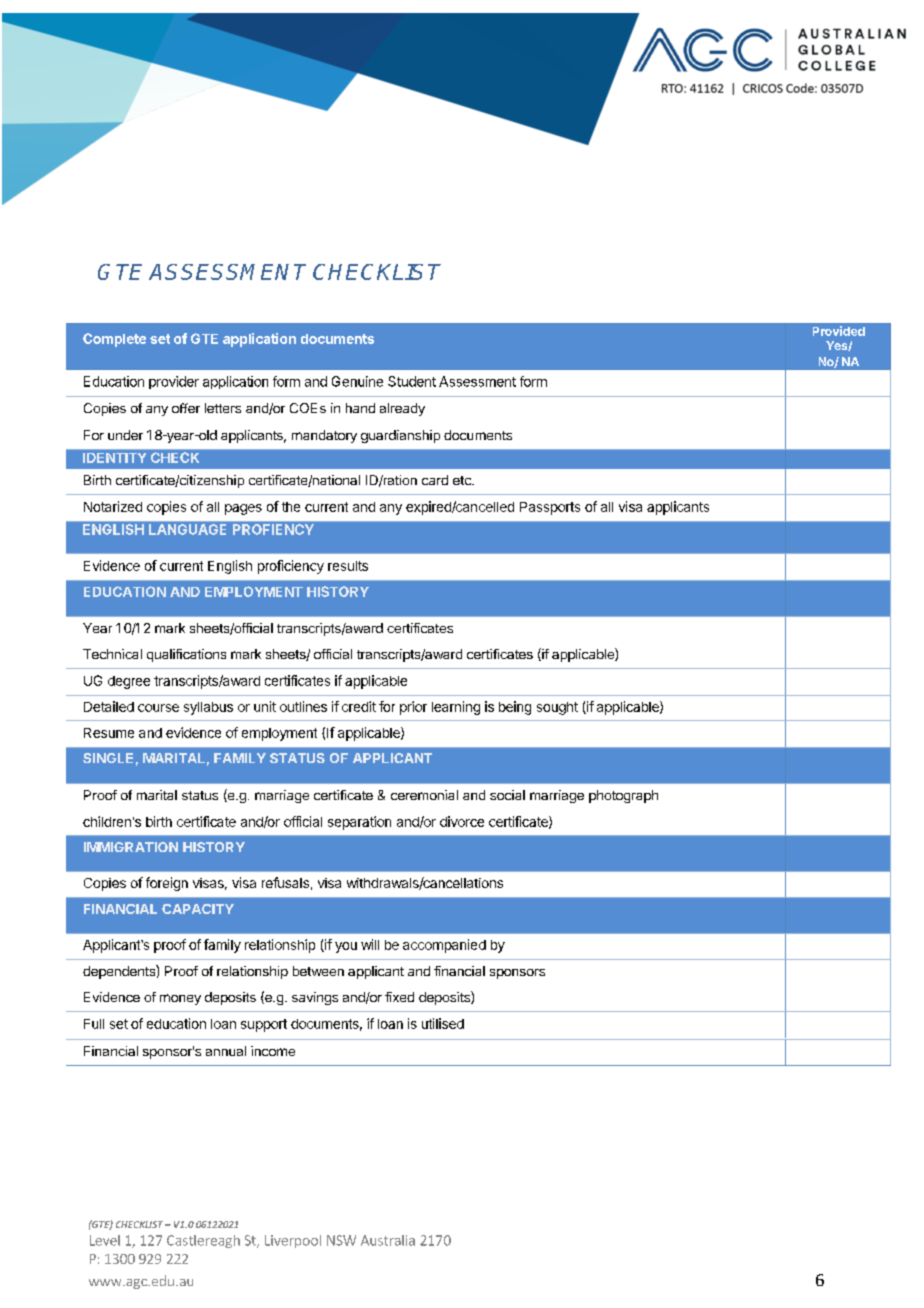 This page has width=924, height=1308. I want to click on social, so click(507, 795).
